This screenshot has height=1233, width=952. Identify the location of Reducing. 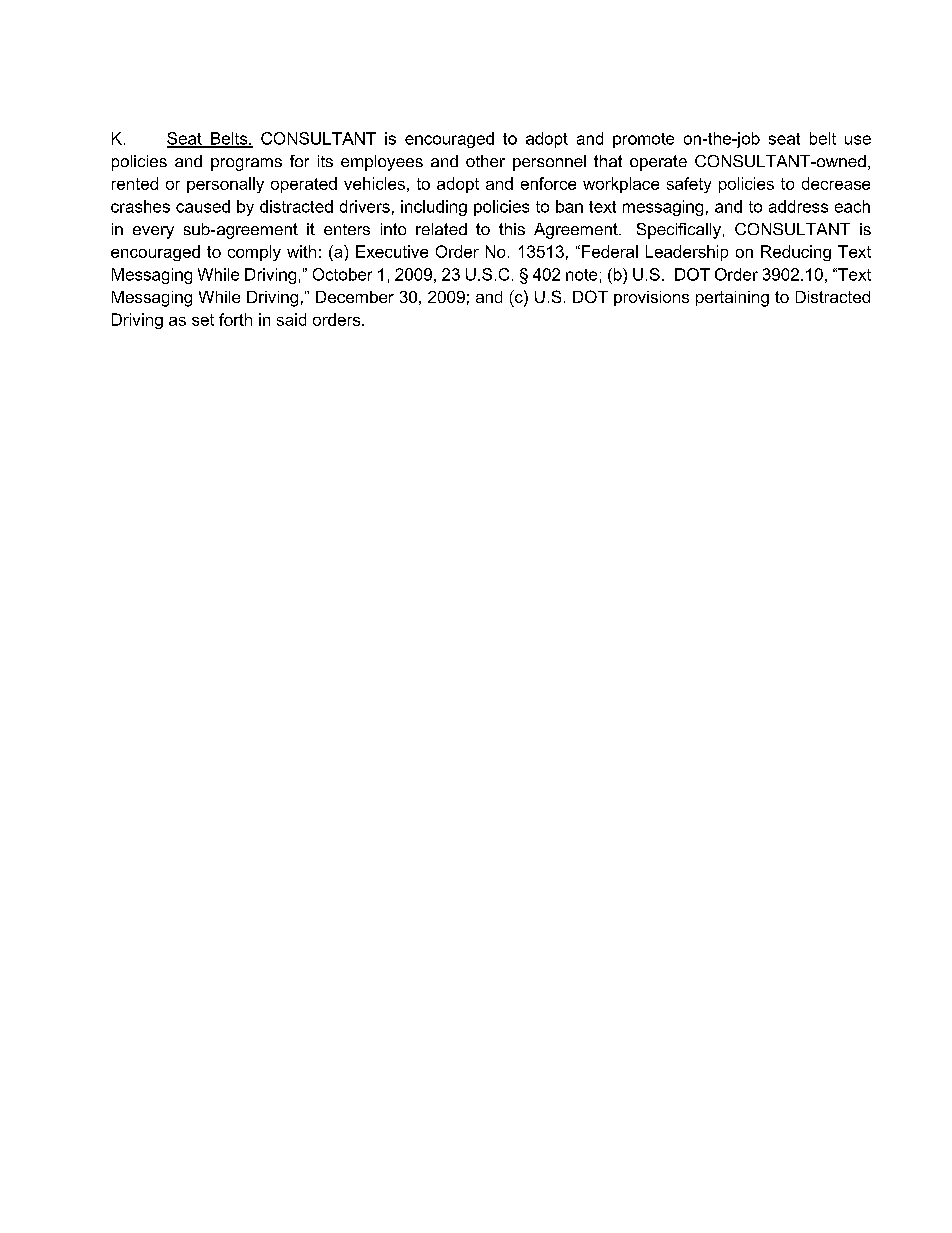
(796, 253).
